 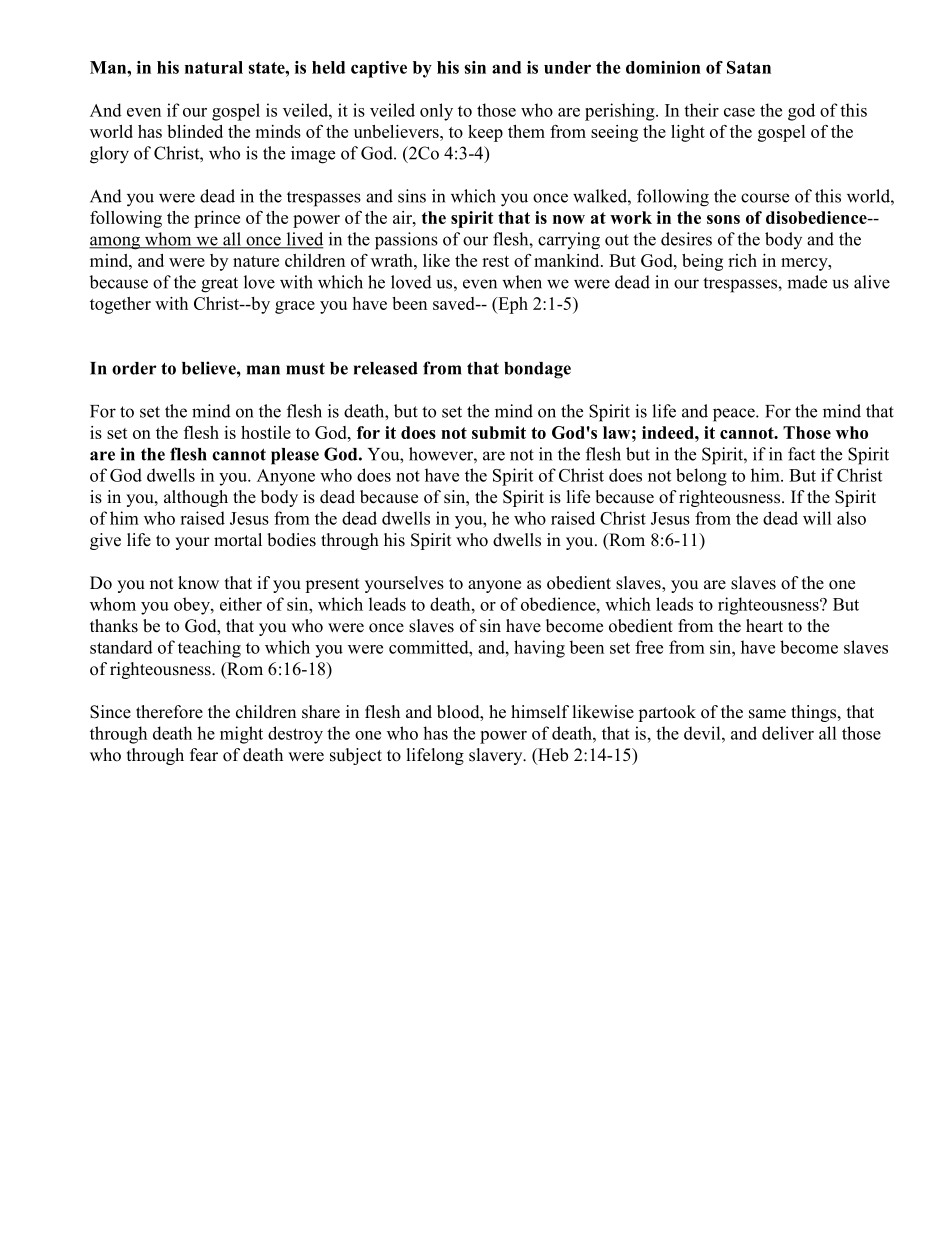 I want to click on rich, so click(x=742, y=260).
